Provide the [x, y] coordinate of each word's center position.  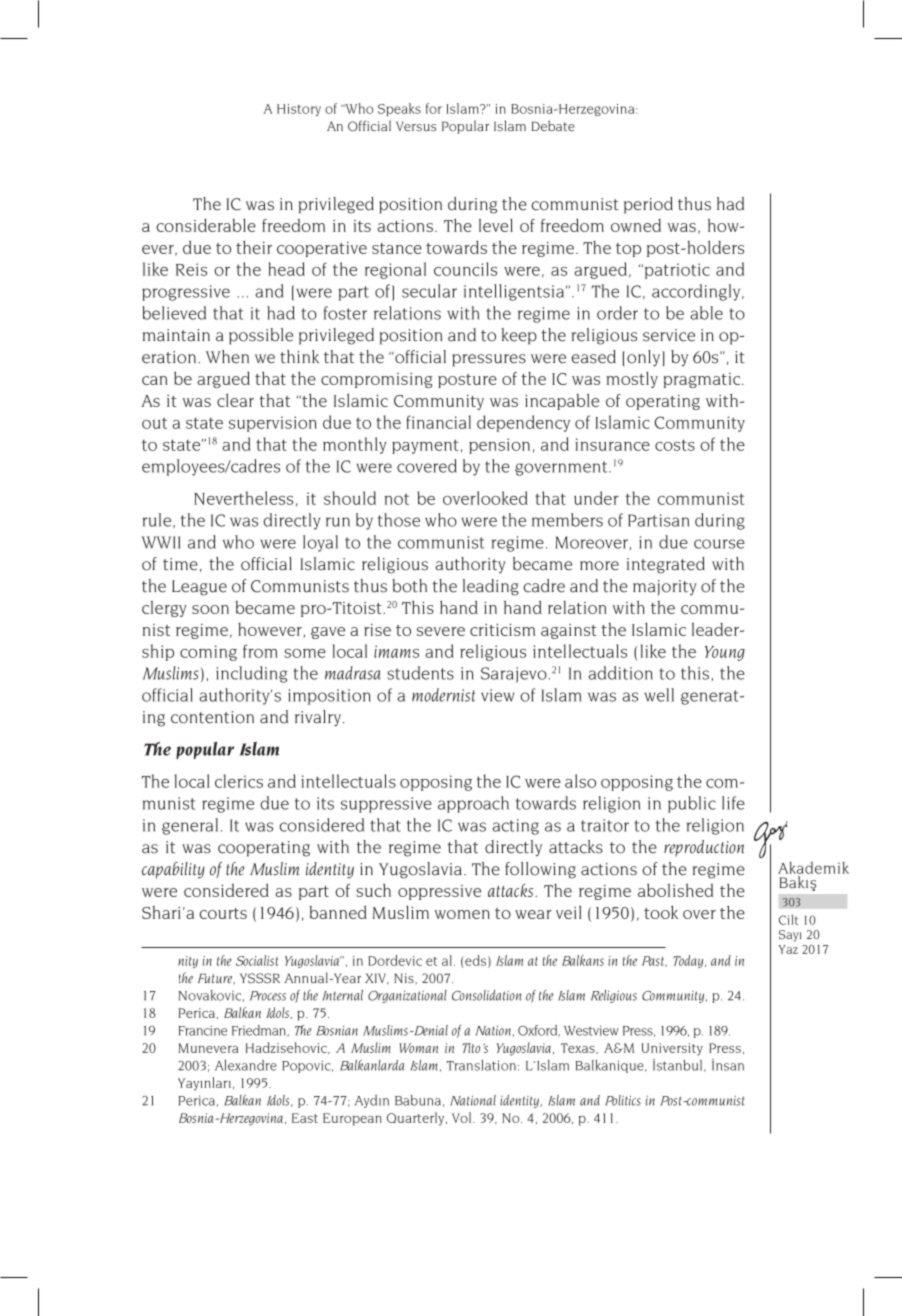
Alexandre [246, 1065]
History [299, 110]
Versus [416, 126]
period [648, 205]
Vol [463, 1117]
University [672, 1049]
